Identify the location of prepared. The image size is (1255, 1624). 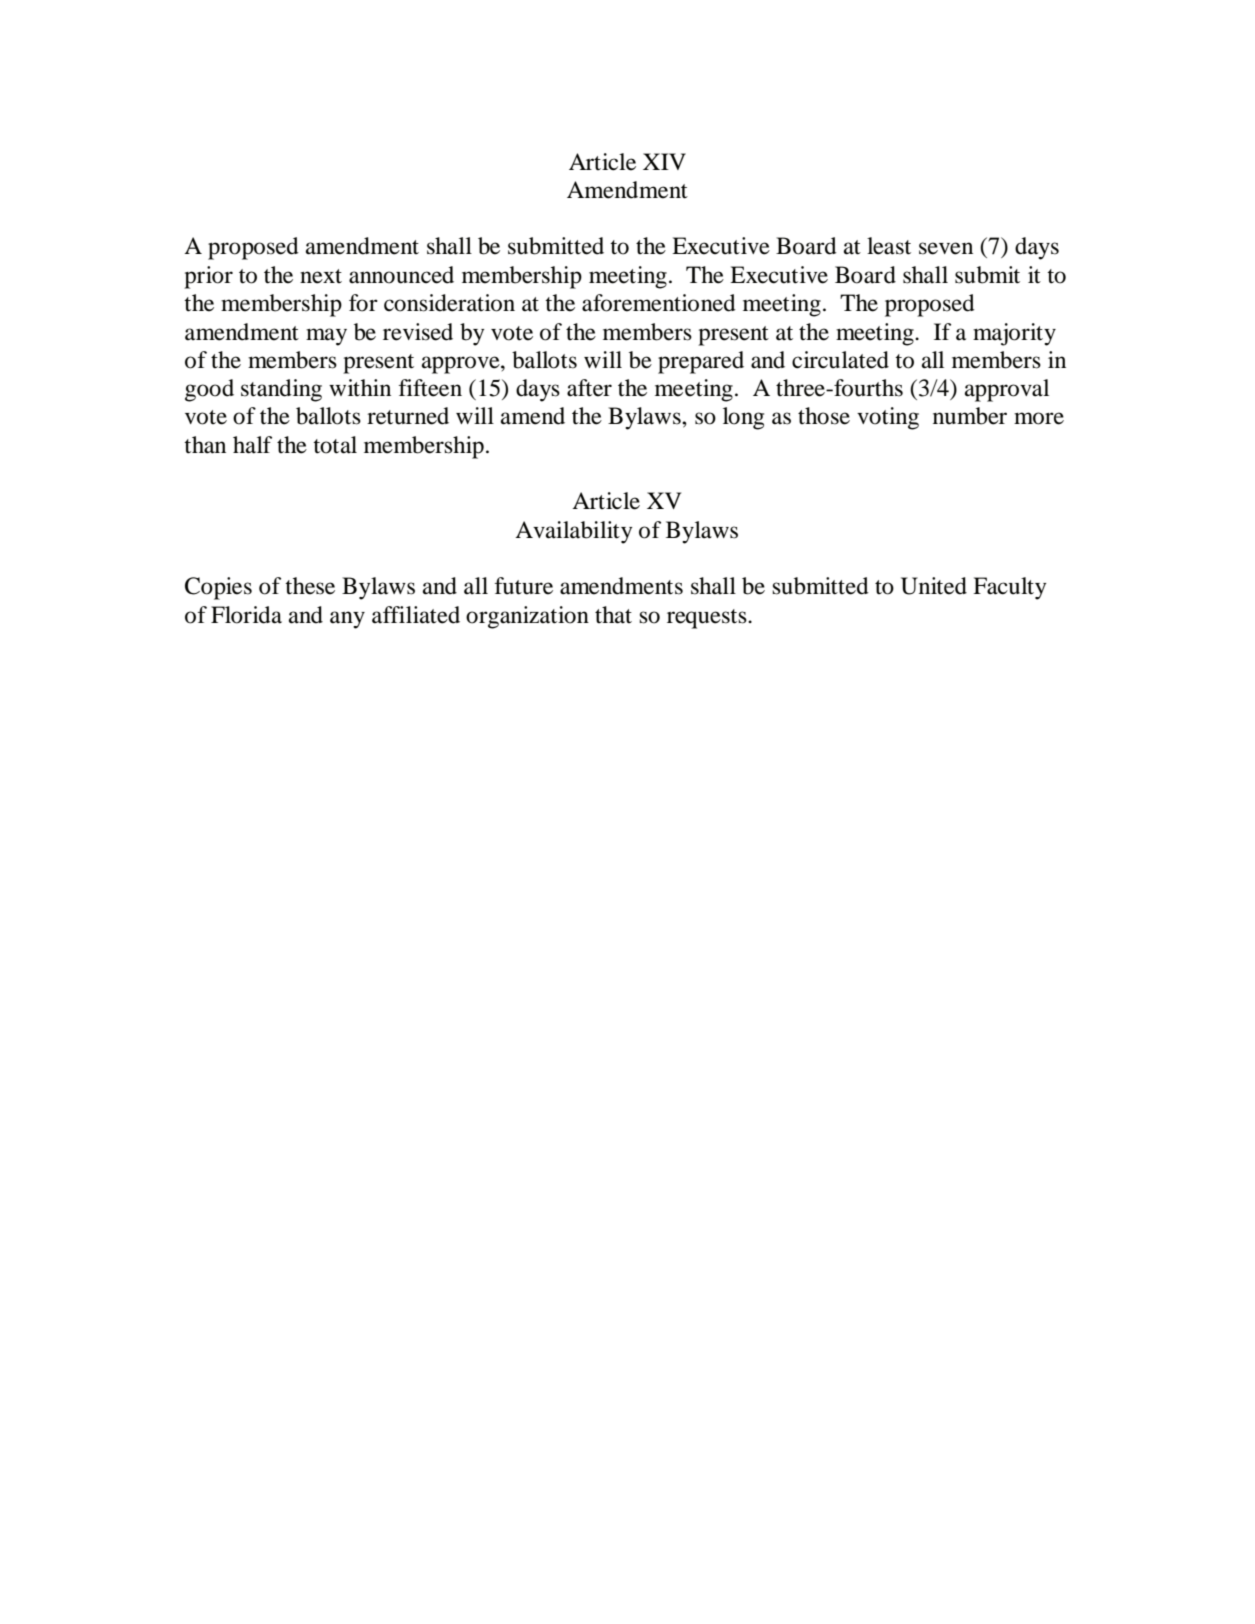
(701, 362).
